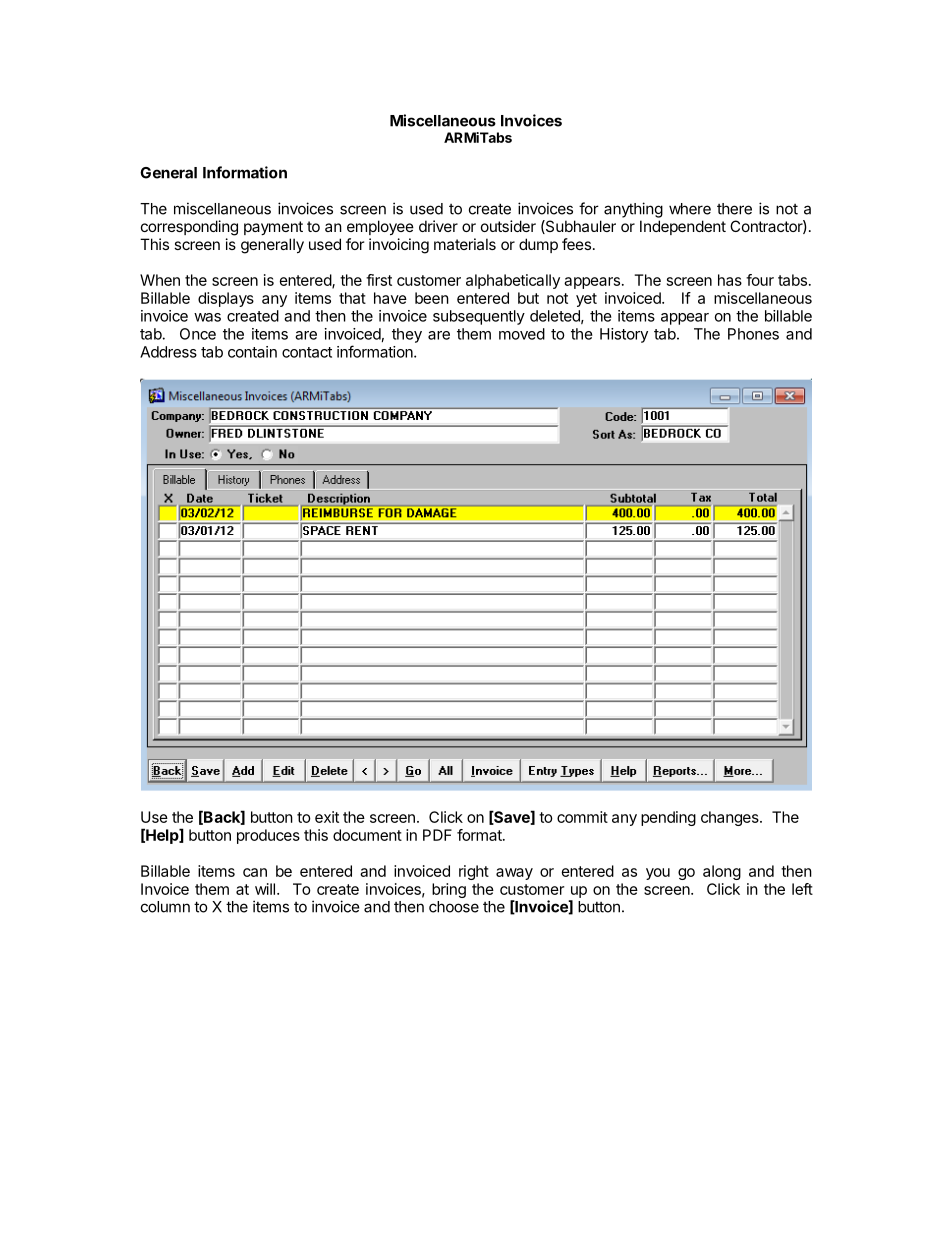  What do you see at coordinates (522, 334) in the page?
I see `moved` at bounding box center [522, 334].
